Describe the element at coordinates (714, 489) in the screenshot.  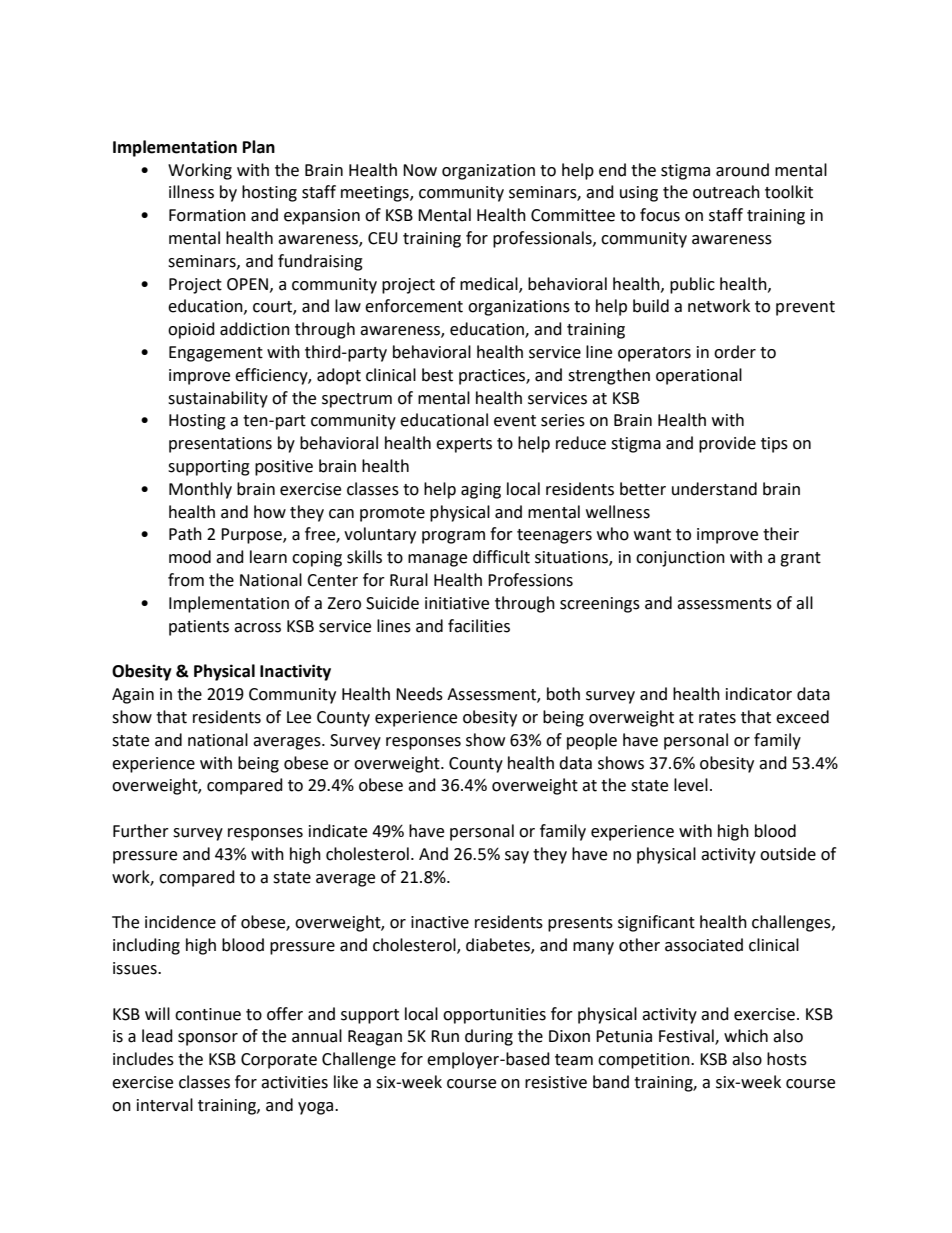
I see `understand` at that location.
